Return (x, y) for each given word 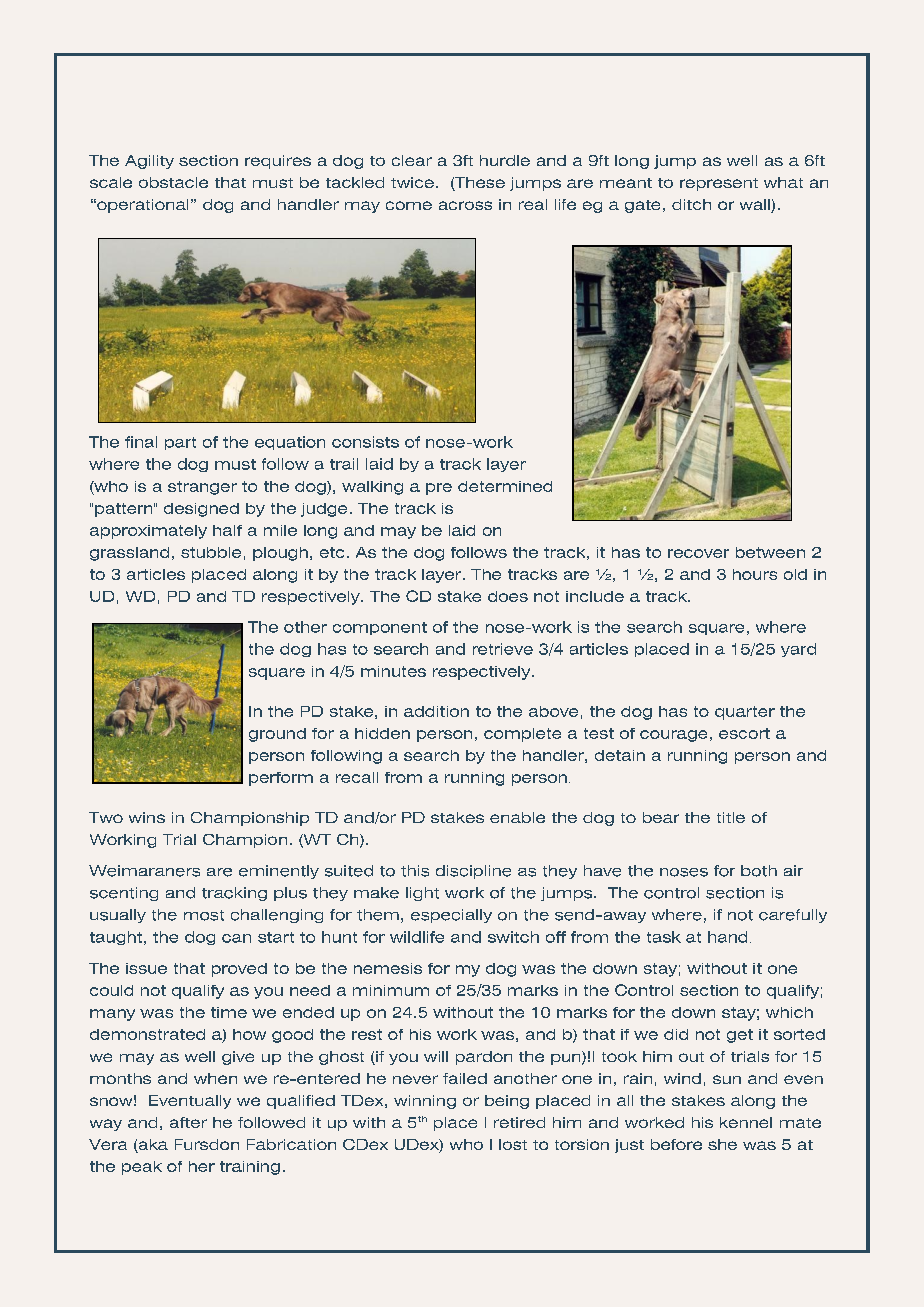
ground (277, 735)
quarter (745, 713)
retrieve (503, 649)
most (204, 915)
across (465, 205)
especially (451, 916)
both (759, 871)
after (188, 1122)
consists (365, 442)
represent (719, 184)
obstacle (173, 182)
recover (698, 553)
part (180, 443)
